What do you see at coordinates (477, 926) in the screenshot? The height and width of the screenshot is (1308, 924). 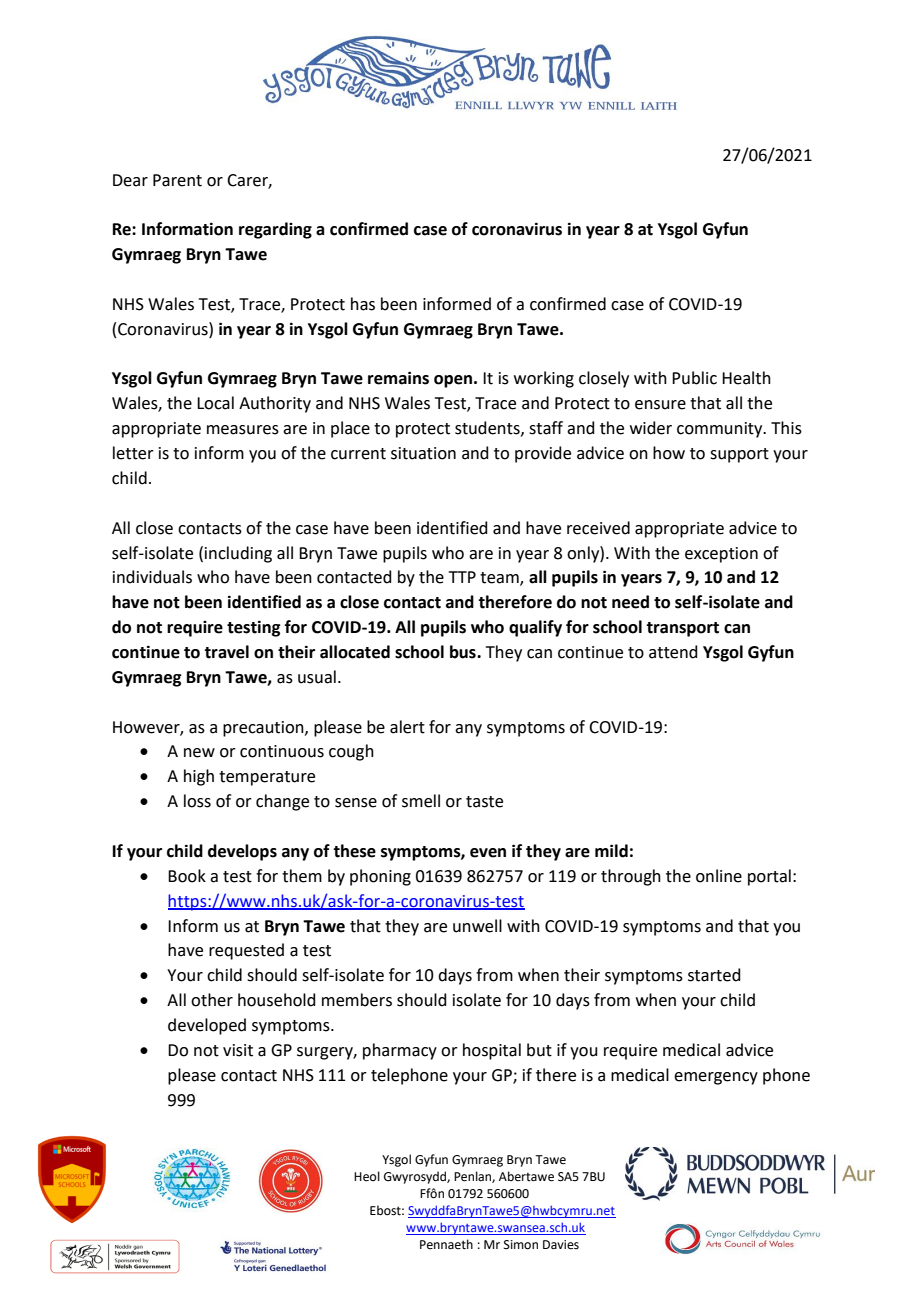 I see `unwell` at bounding box center [477, 926].
